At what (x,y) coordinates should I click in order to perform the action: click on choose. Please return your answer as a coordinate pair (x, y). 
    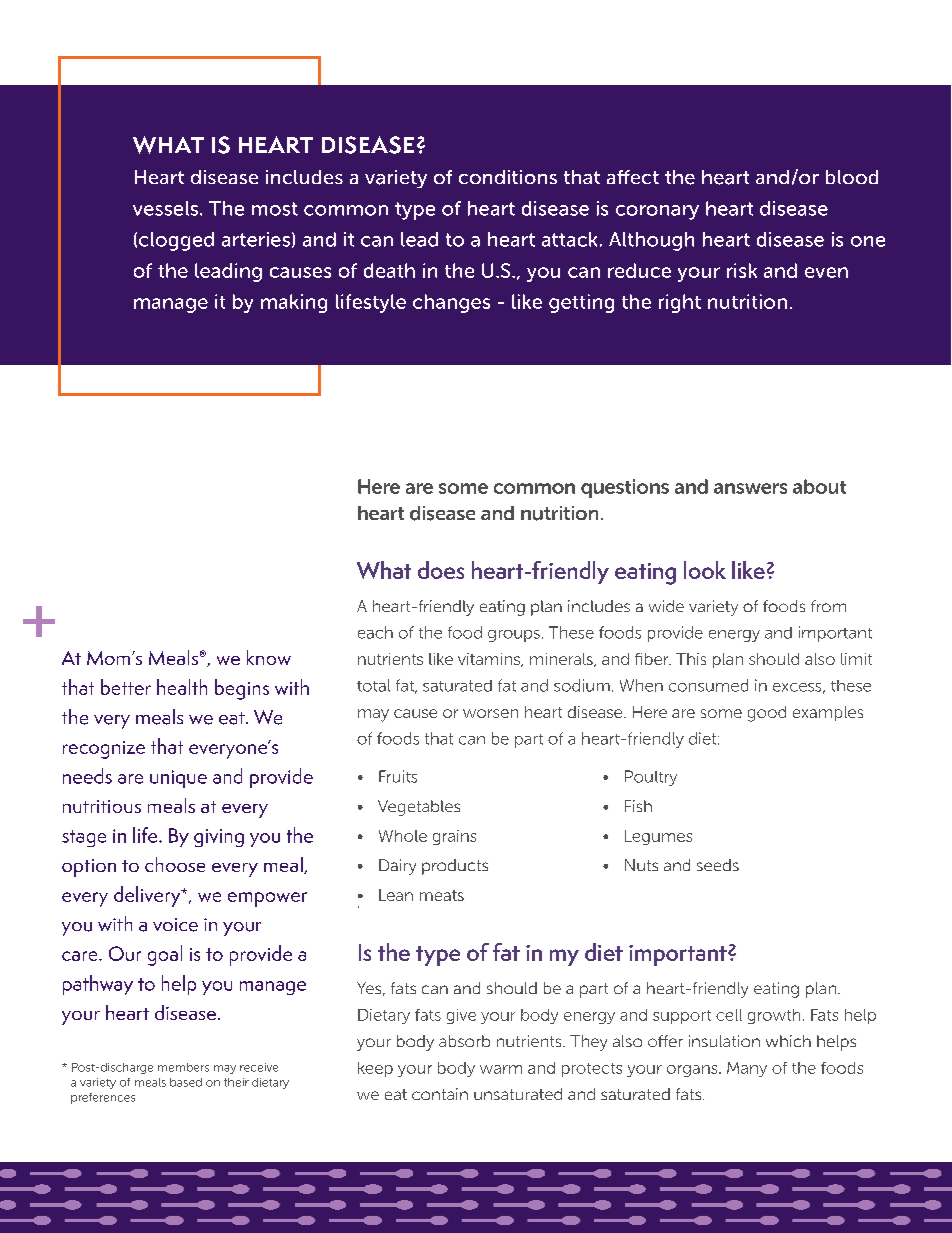
    Looking at the image, I should click on (175, 864).
